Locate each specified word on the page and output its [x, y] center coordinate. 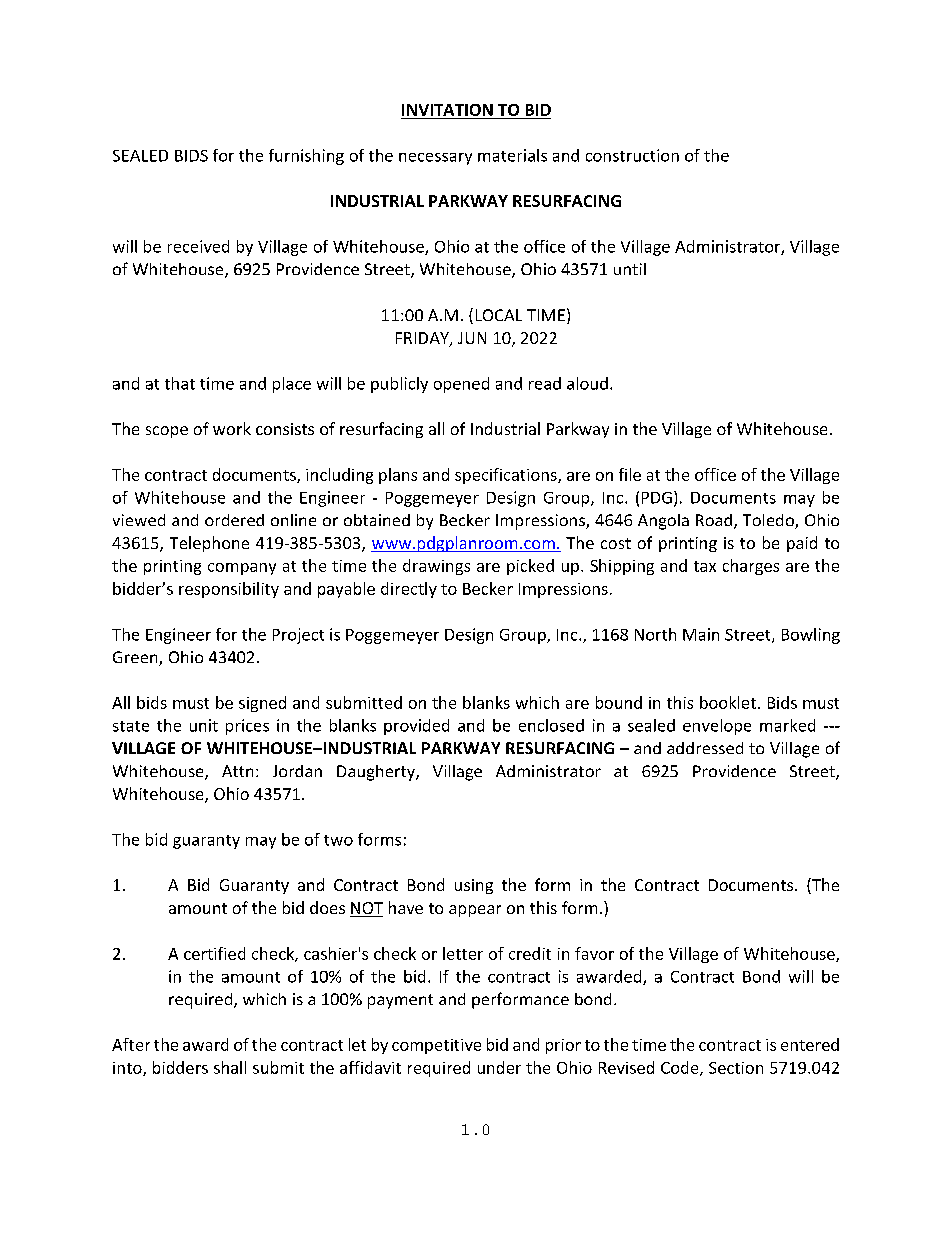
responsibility [229, 590]
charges [751, 567]
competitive [436, 1046]
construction [632, 155]
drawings [436, 567]
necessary [435, 159]
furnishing [306, 157]
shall [230, 1067]
